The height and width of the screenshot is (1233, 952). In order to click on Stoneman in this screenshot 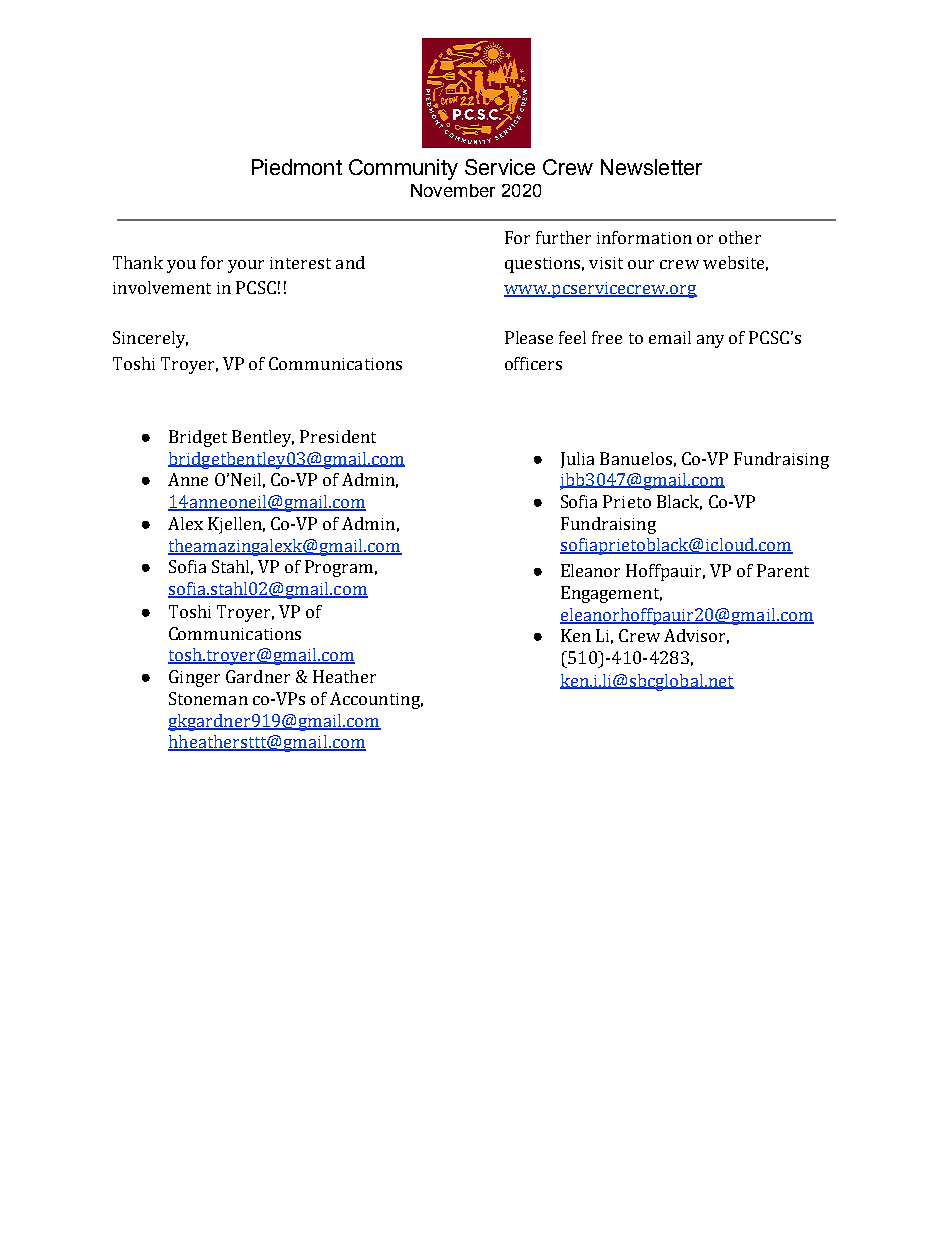, I will do `click(208, 698)`.
